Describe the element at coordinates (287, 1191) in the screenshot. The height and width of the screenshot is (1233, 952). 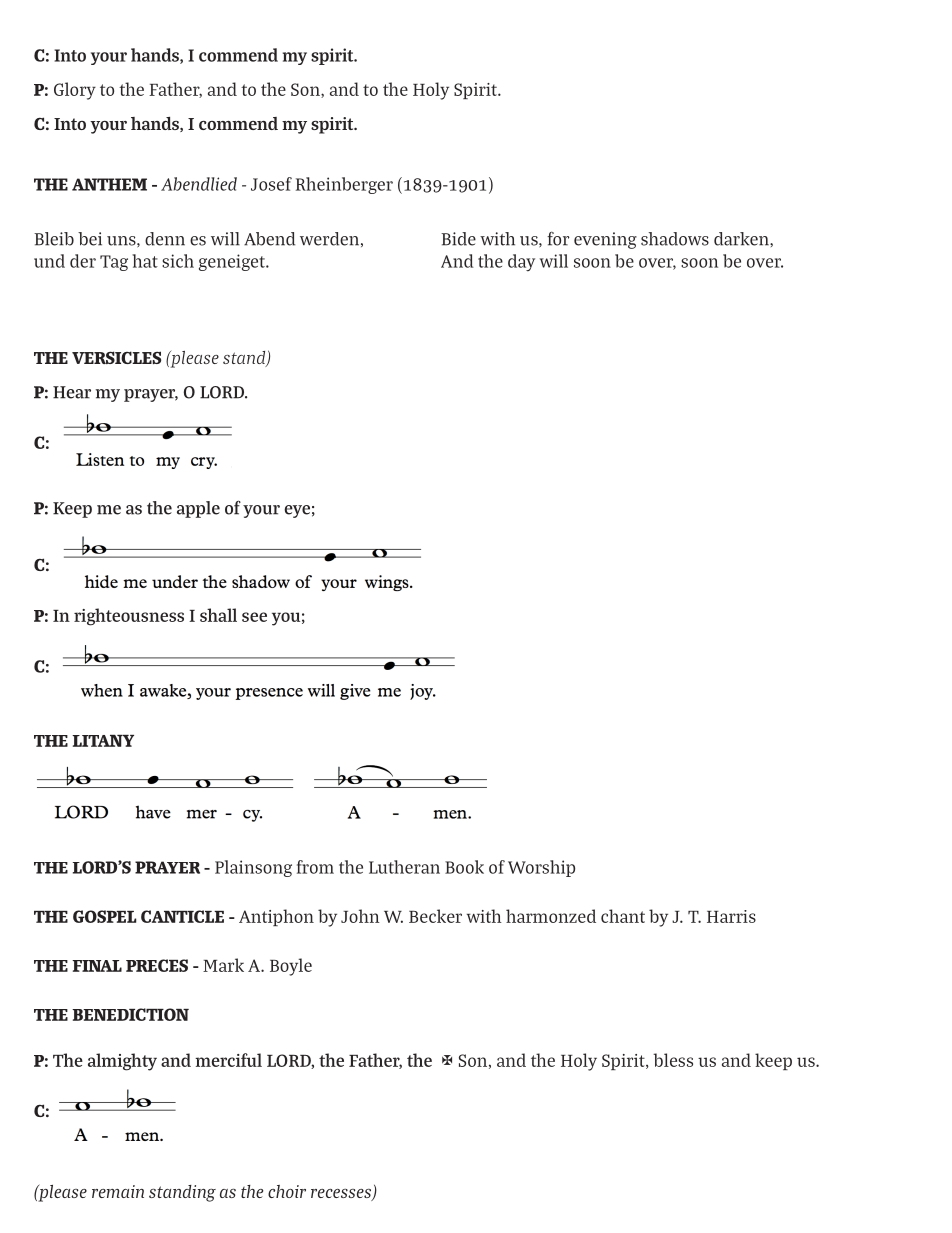
I see `choir` at that location.
